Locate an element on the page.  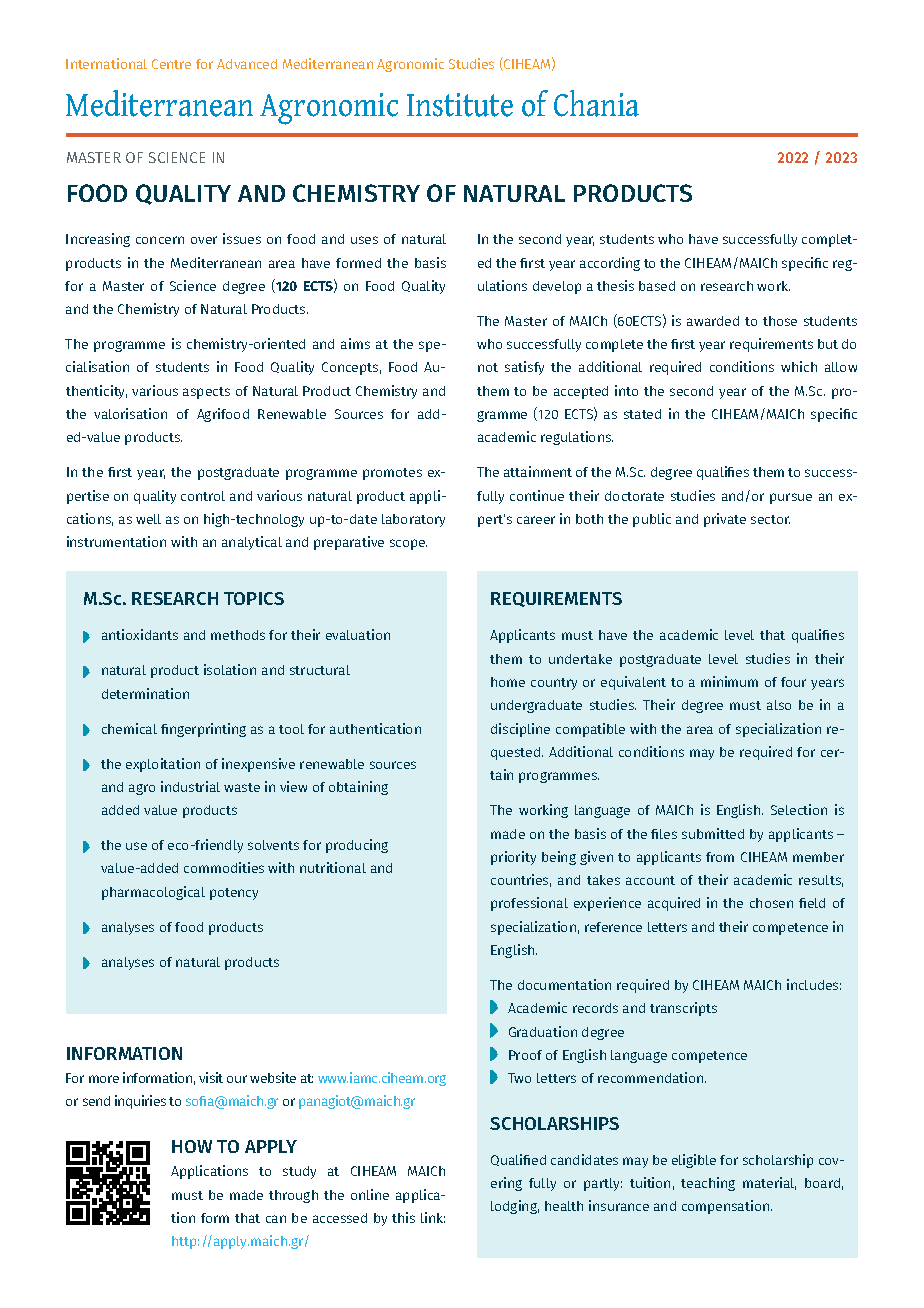
sector is located at coordinates (770, 519).
